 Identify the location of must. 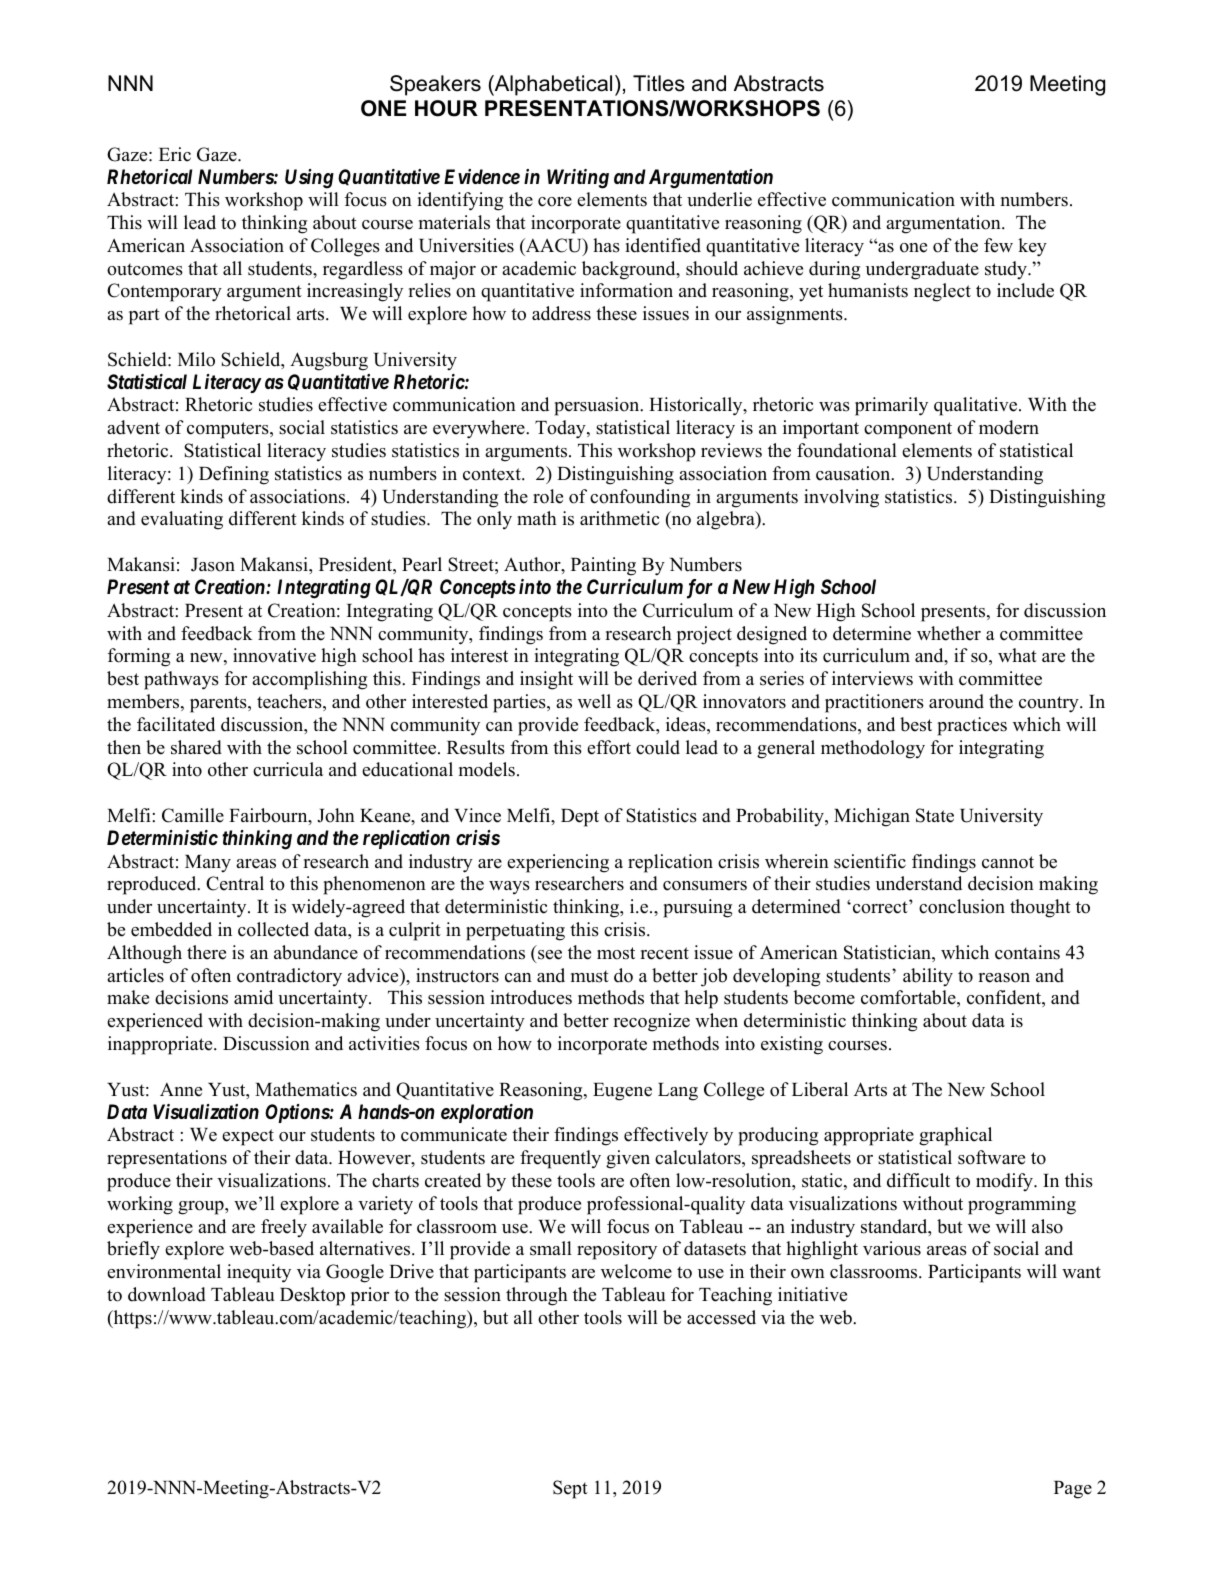
(590, 976).
